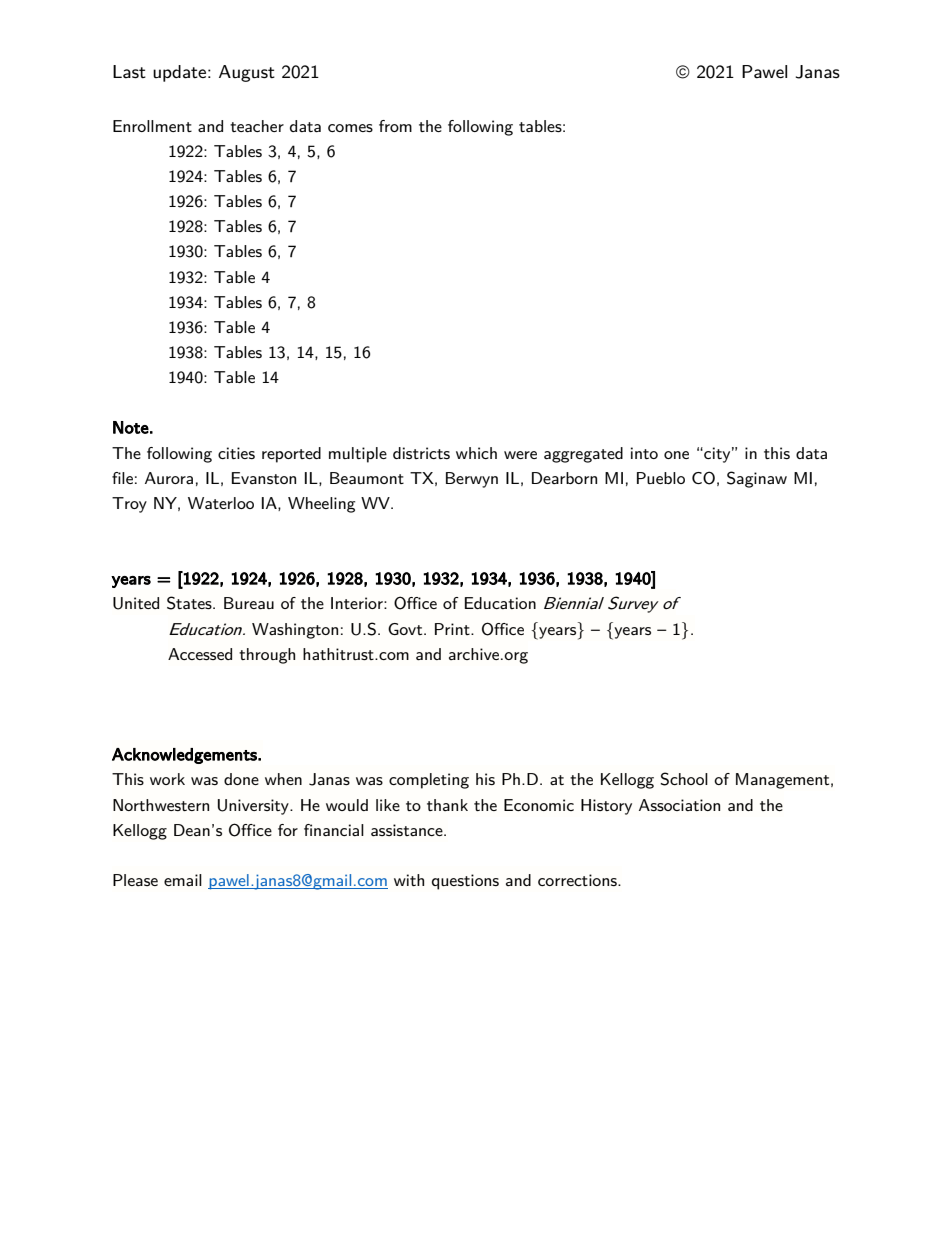 The width and height of the screenshot is (952, 1233). What do you see at coordinates (350, 128) in the screenshot?
I see `comes` at bounding box center [350, 128].
